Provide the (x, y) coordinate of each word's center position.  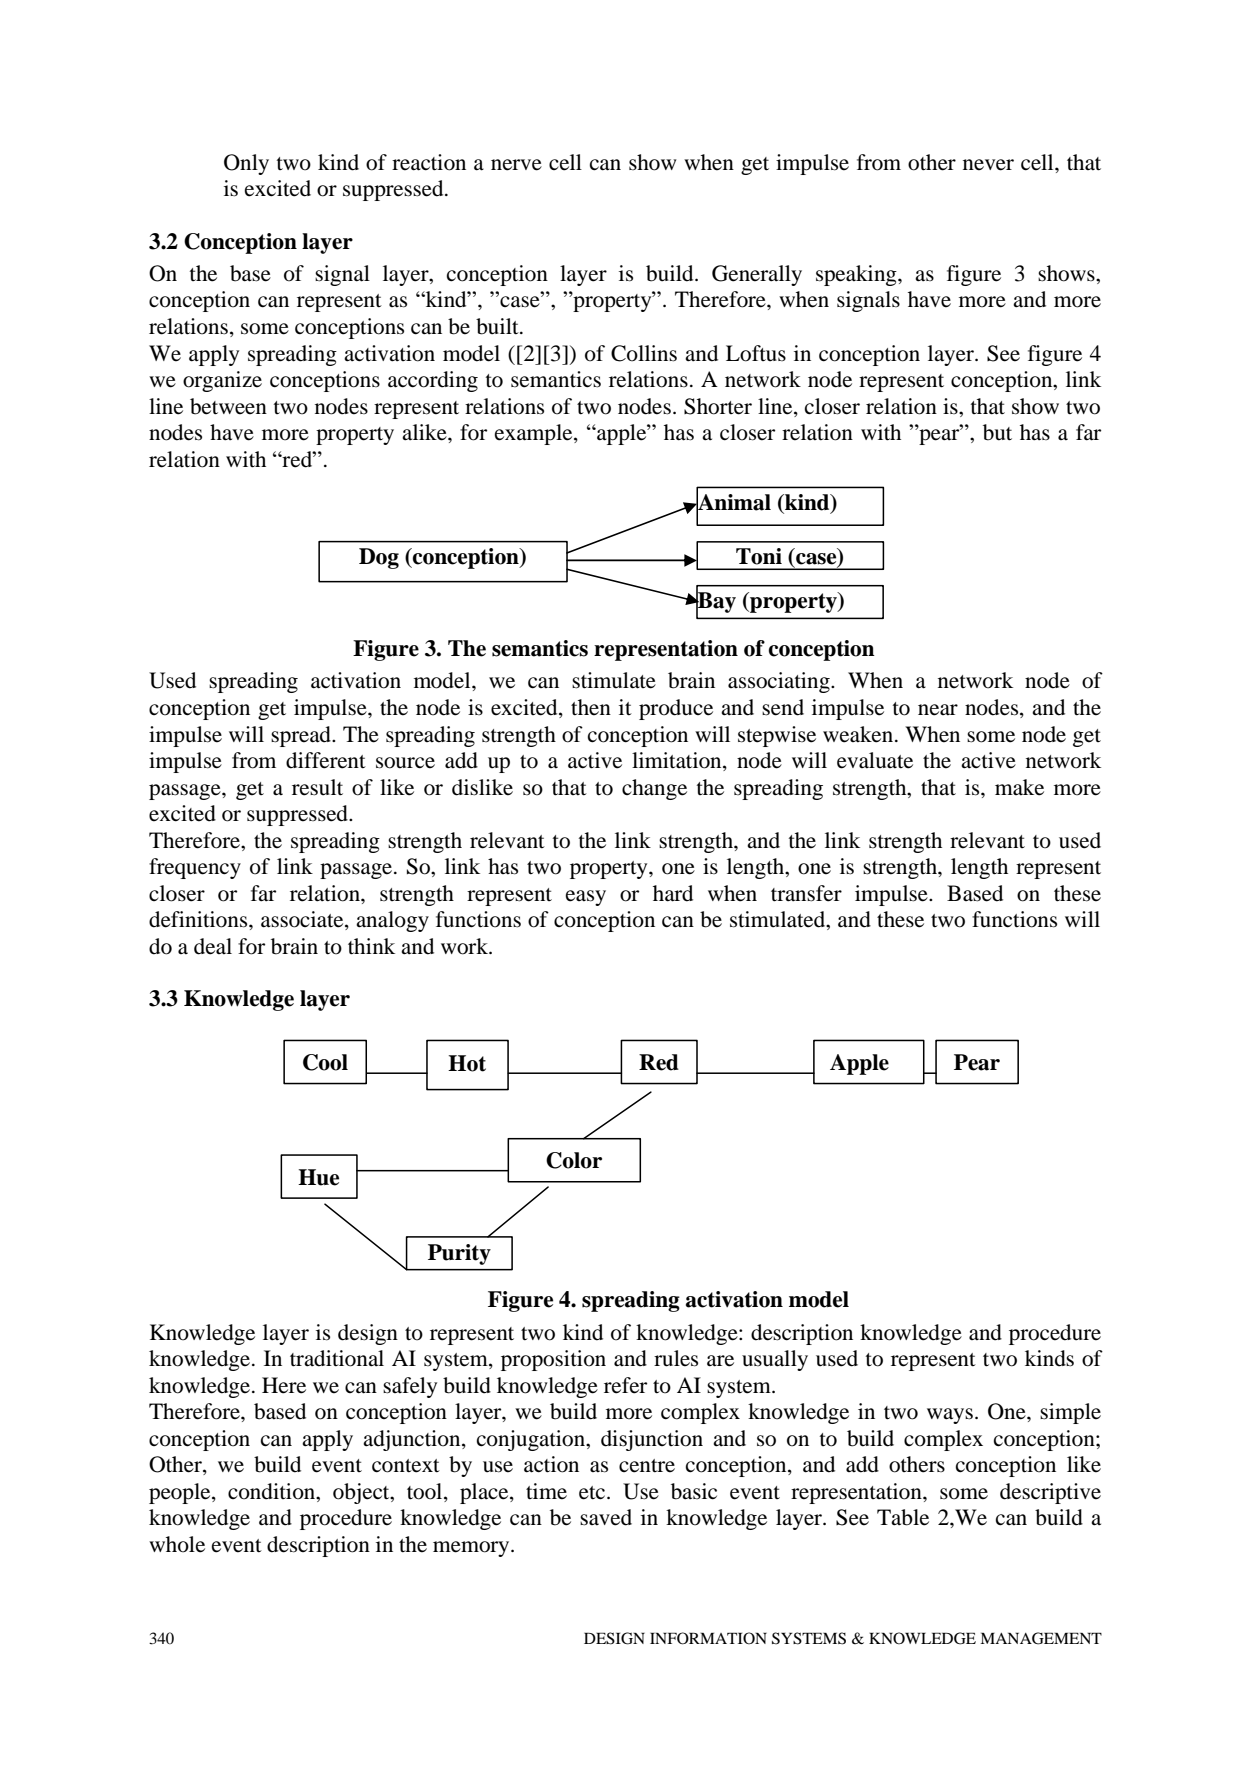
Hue (318, 1177)
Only (246, 164)
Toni (759, 556)
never (988, 165)
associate (303, 920)
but (997, 432)
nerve (516, 165)
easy (586, 898)
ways (950, 1416)
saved (606, 1517)
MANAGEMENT (1041, 1638)
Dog (379, 558)
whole (177, 1544)
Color (574, 1160)
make (1019, 787)
